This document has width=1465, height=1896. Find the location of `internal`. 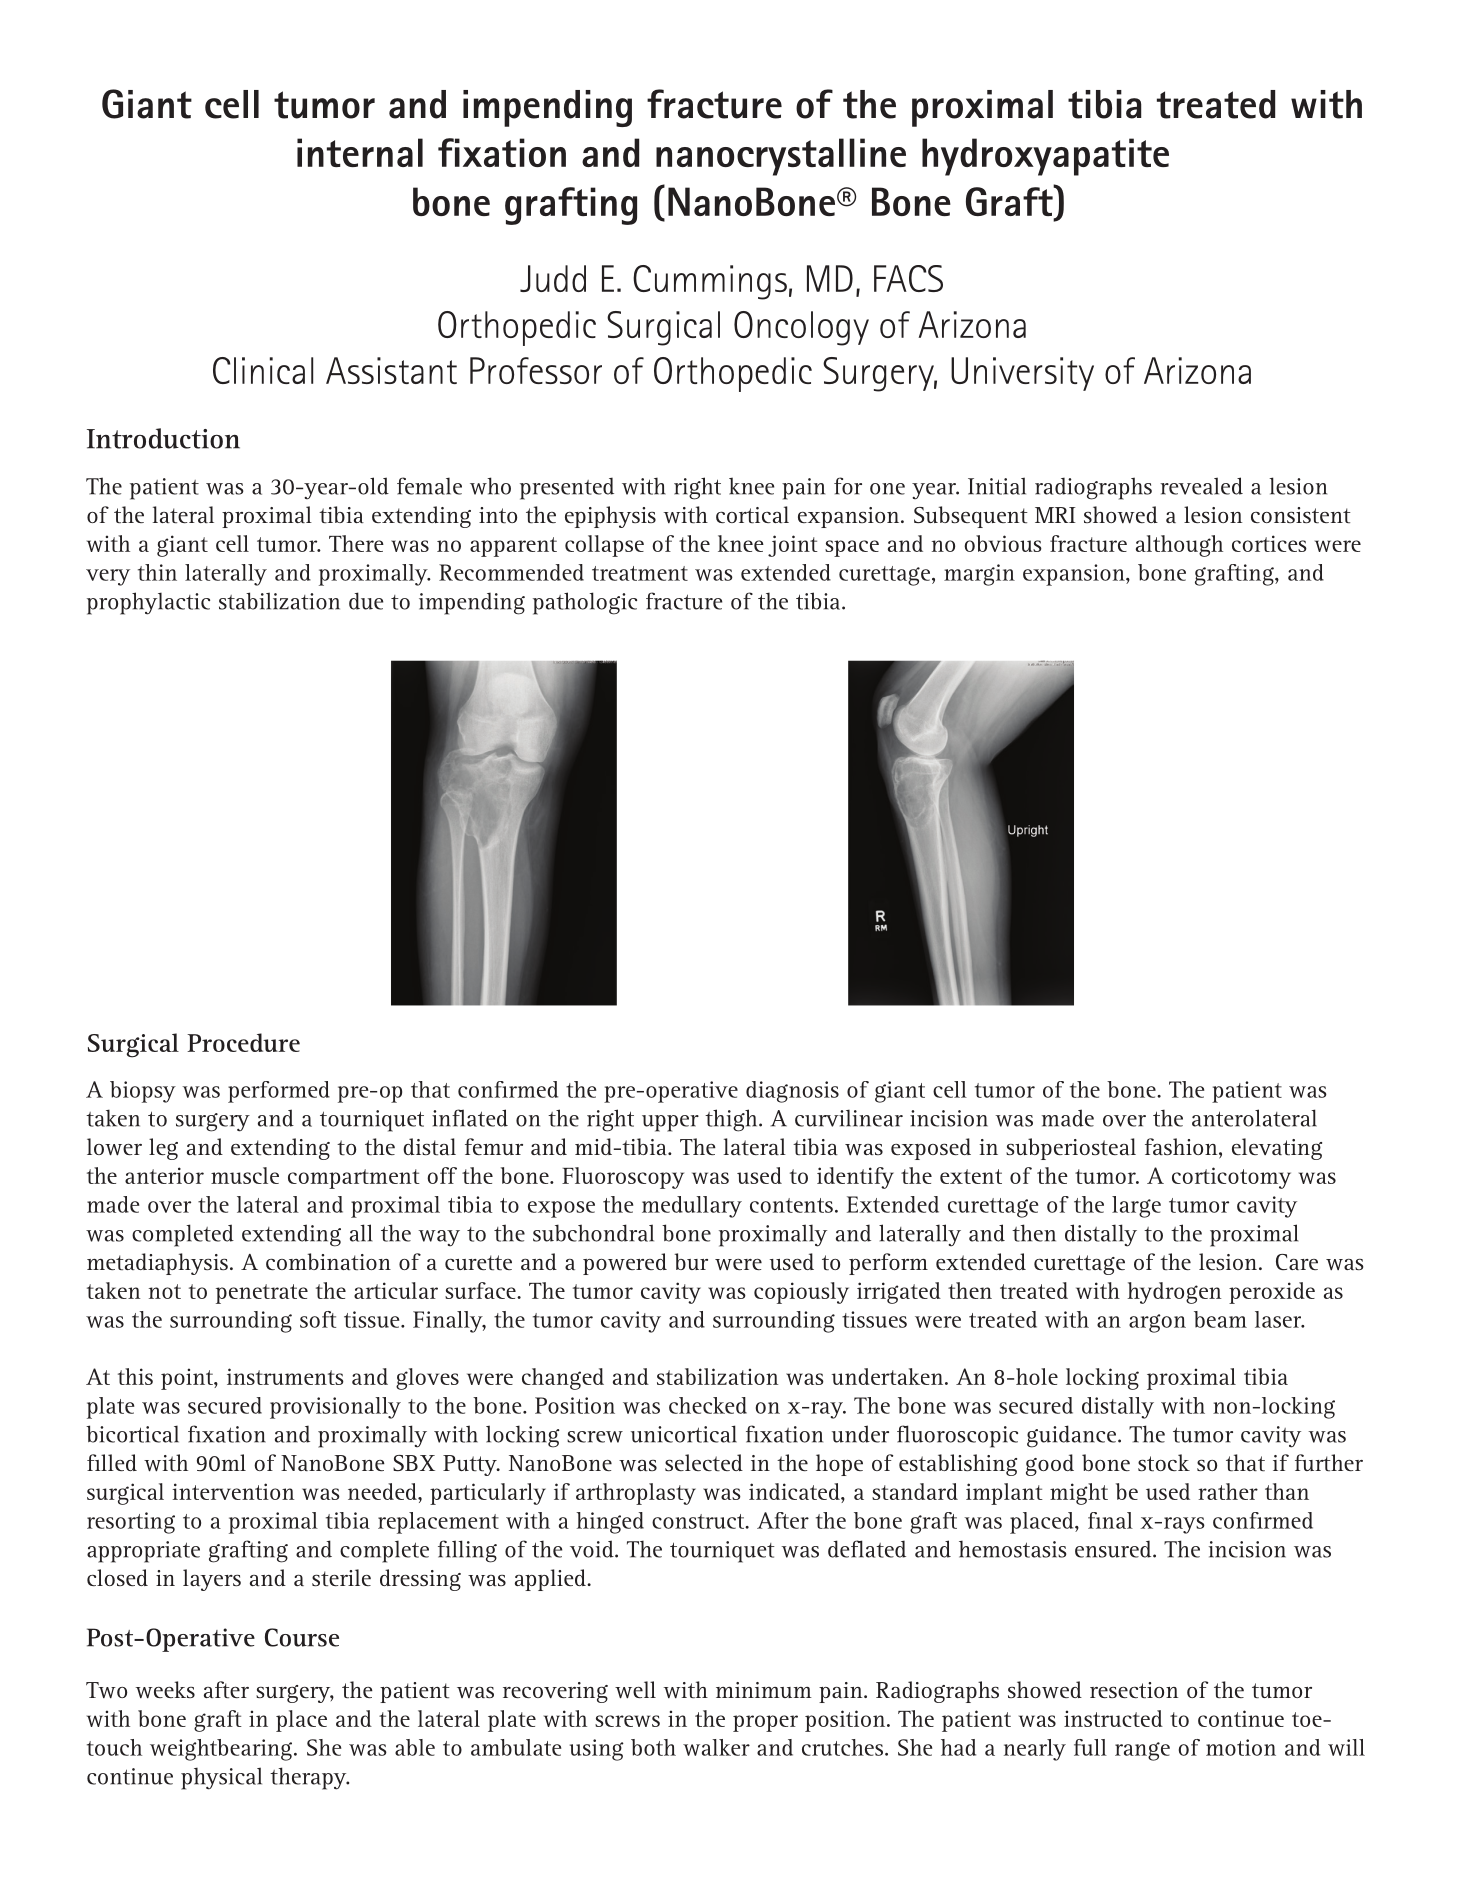

internal is located at coordinates (360, 152).
